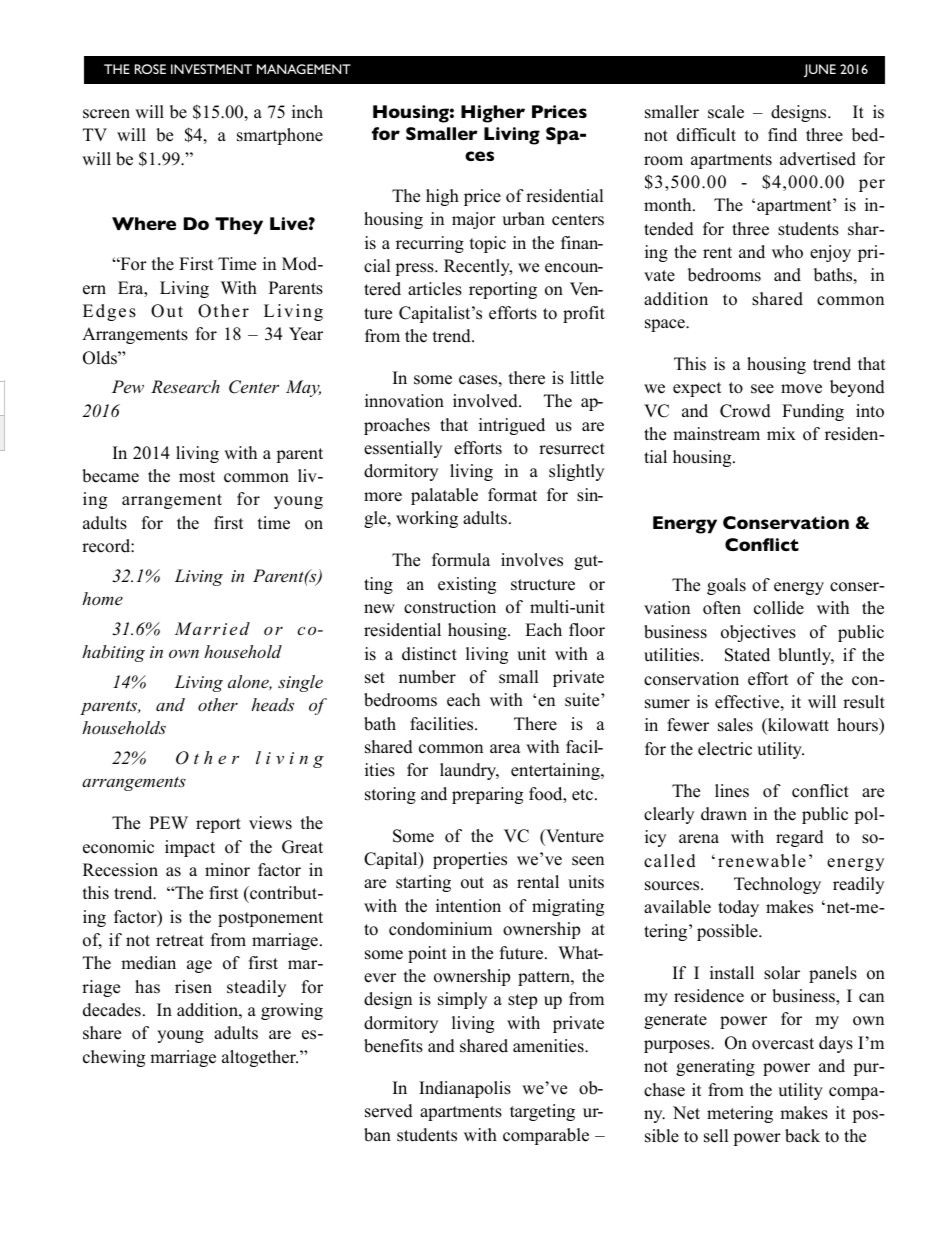 The height and width of the screenshot is (1233, 952). I want to click on lines, so click(732, 791).
